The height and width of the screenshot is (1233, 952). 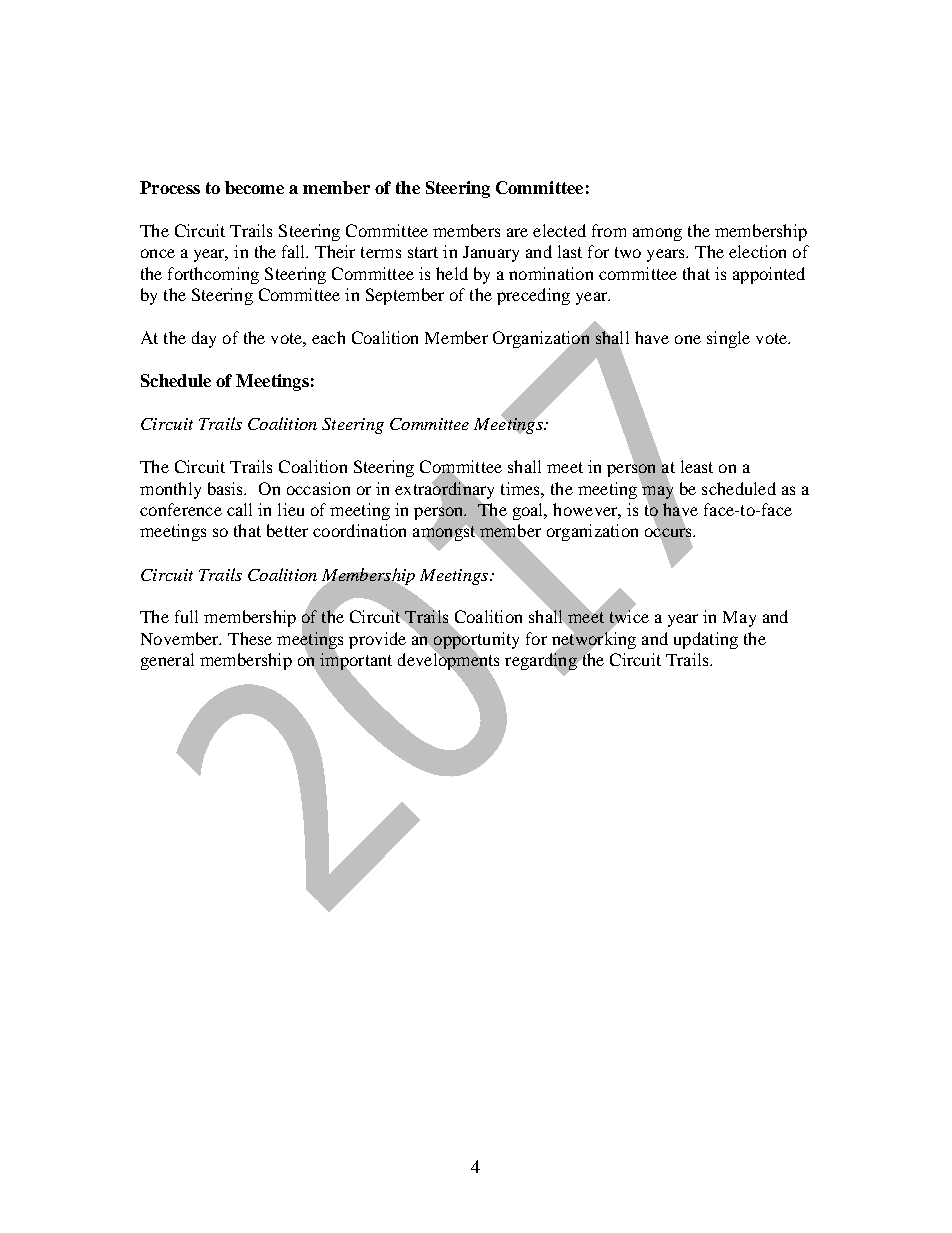 I want to click on become, so click(x=254, y=187).
